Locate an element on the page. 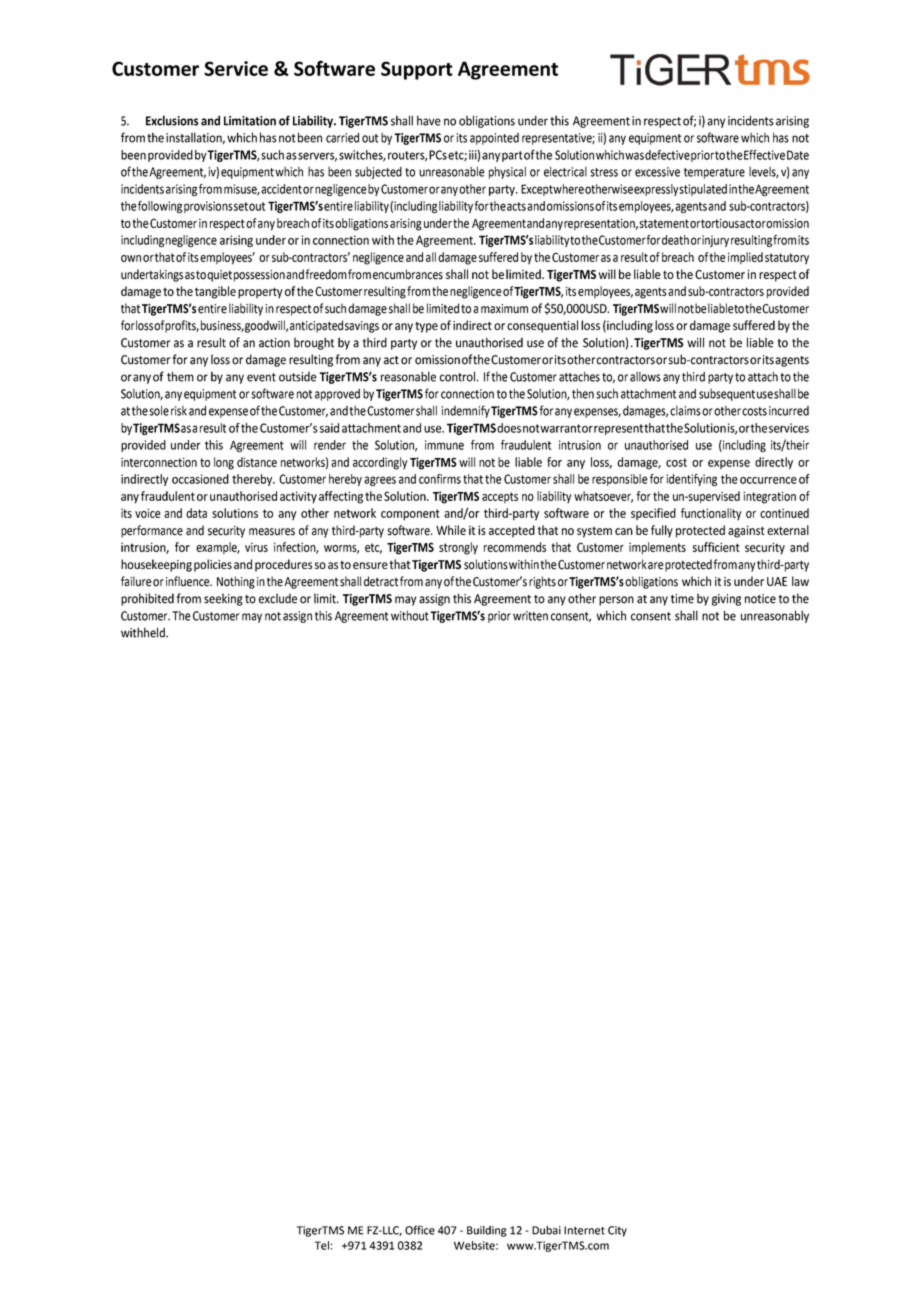  Tel is located at coordinates (322, 1245).
